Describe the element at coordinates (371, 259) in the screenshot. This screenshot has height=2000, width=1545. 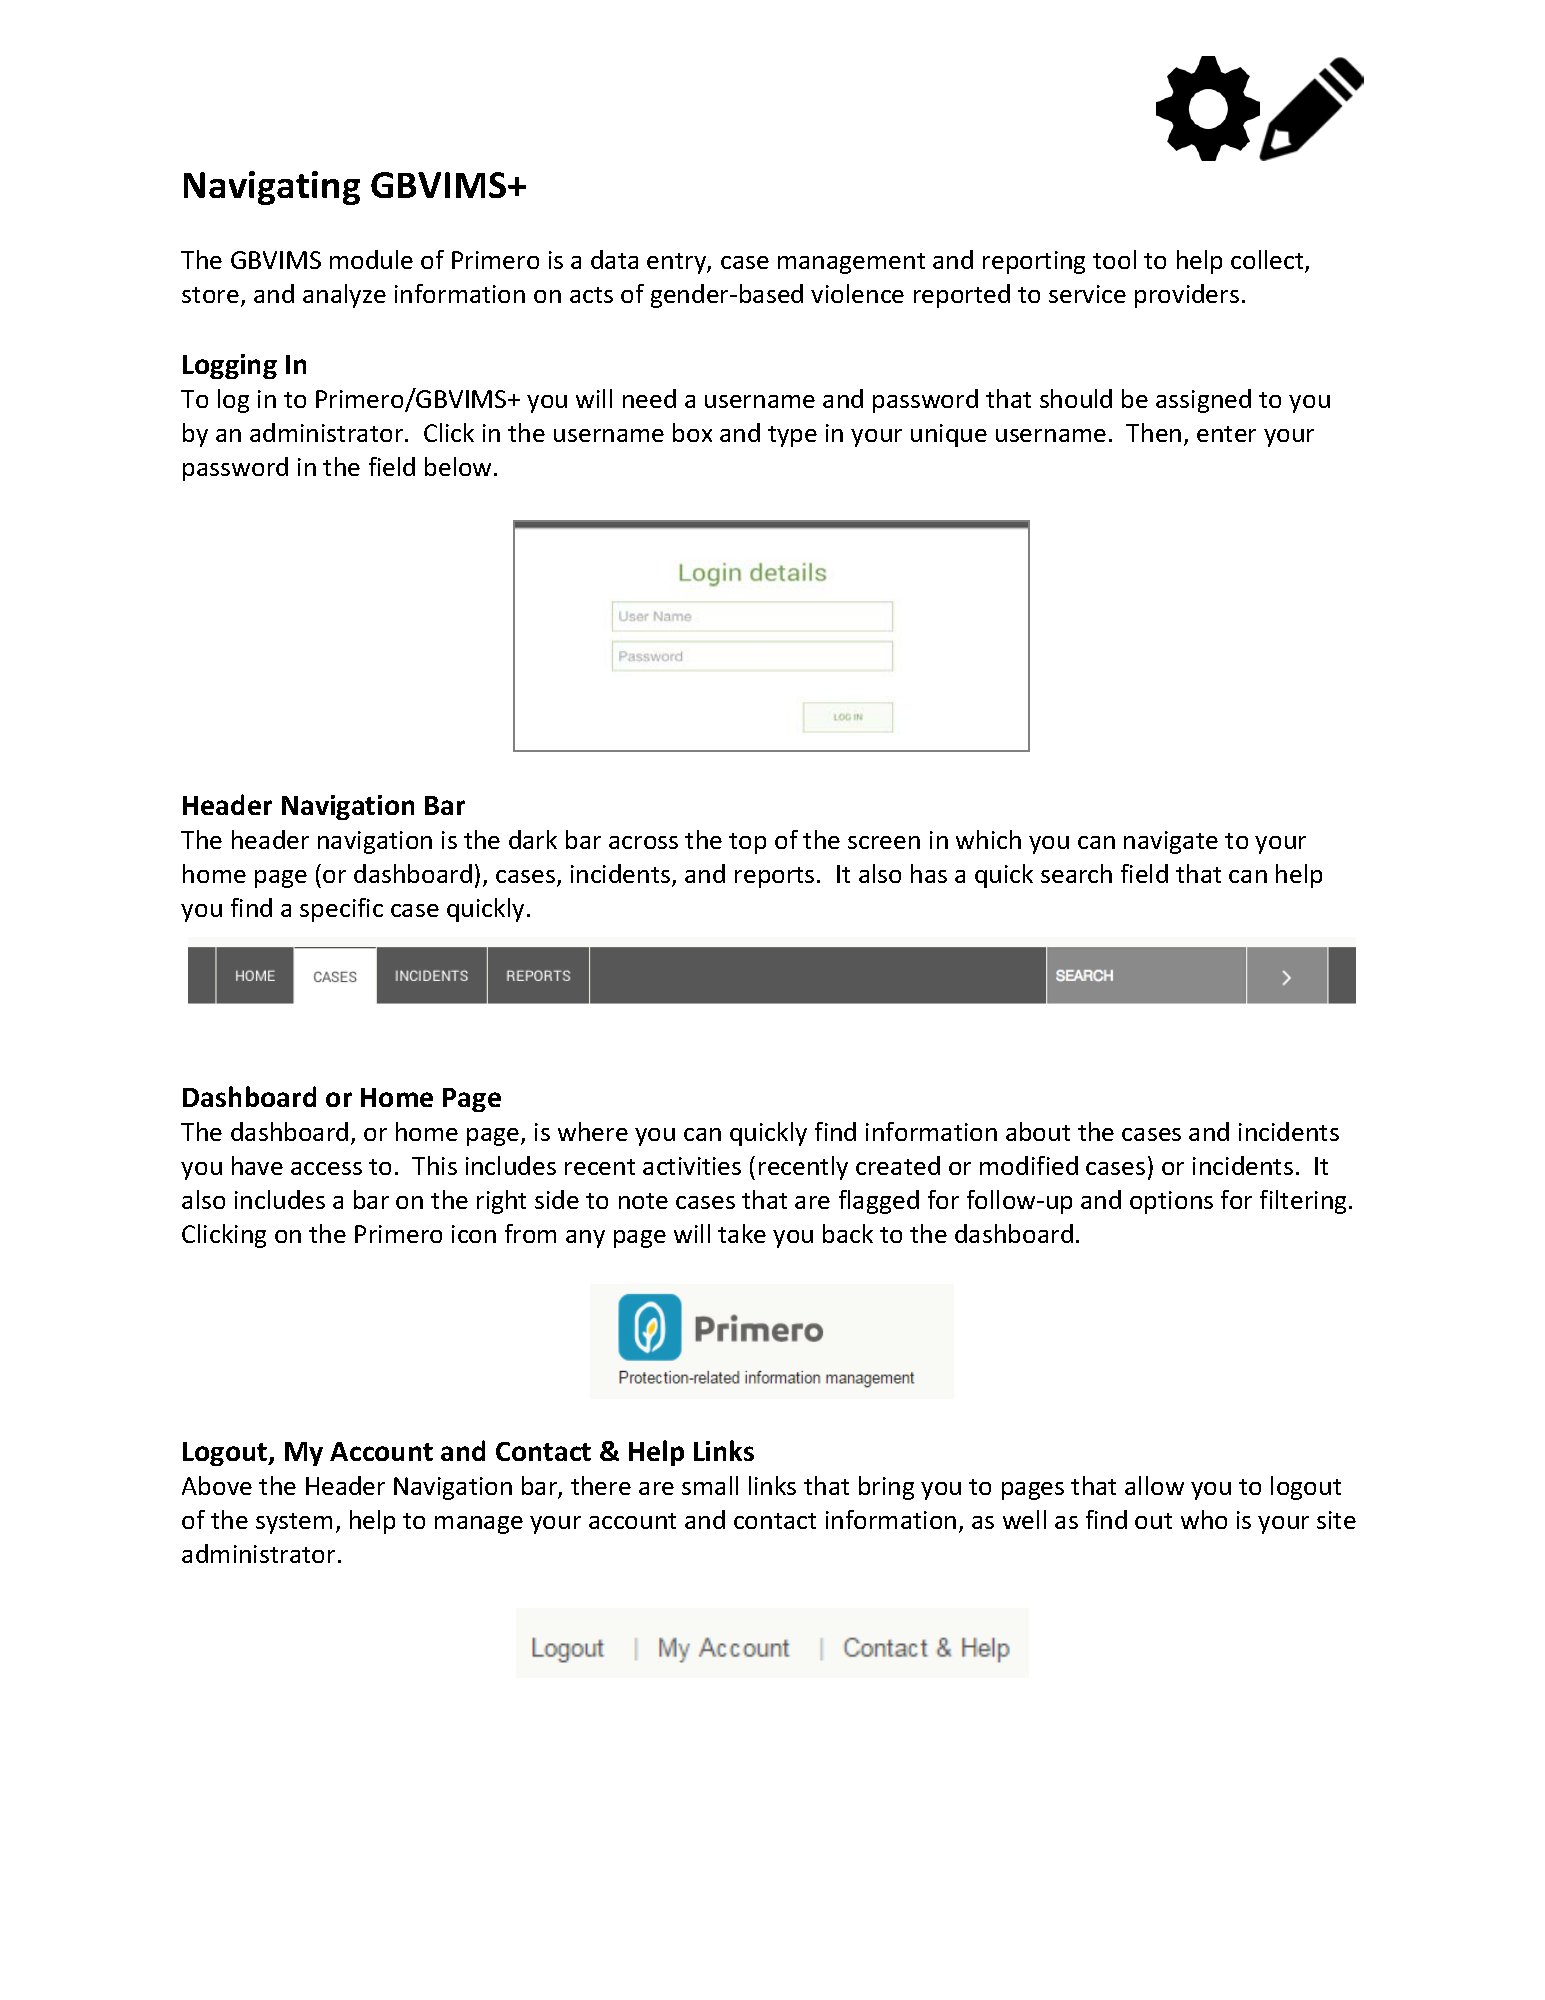
I see `module` at that location.
